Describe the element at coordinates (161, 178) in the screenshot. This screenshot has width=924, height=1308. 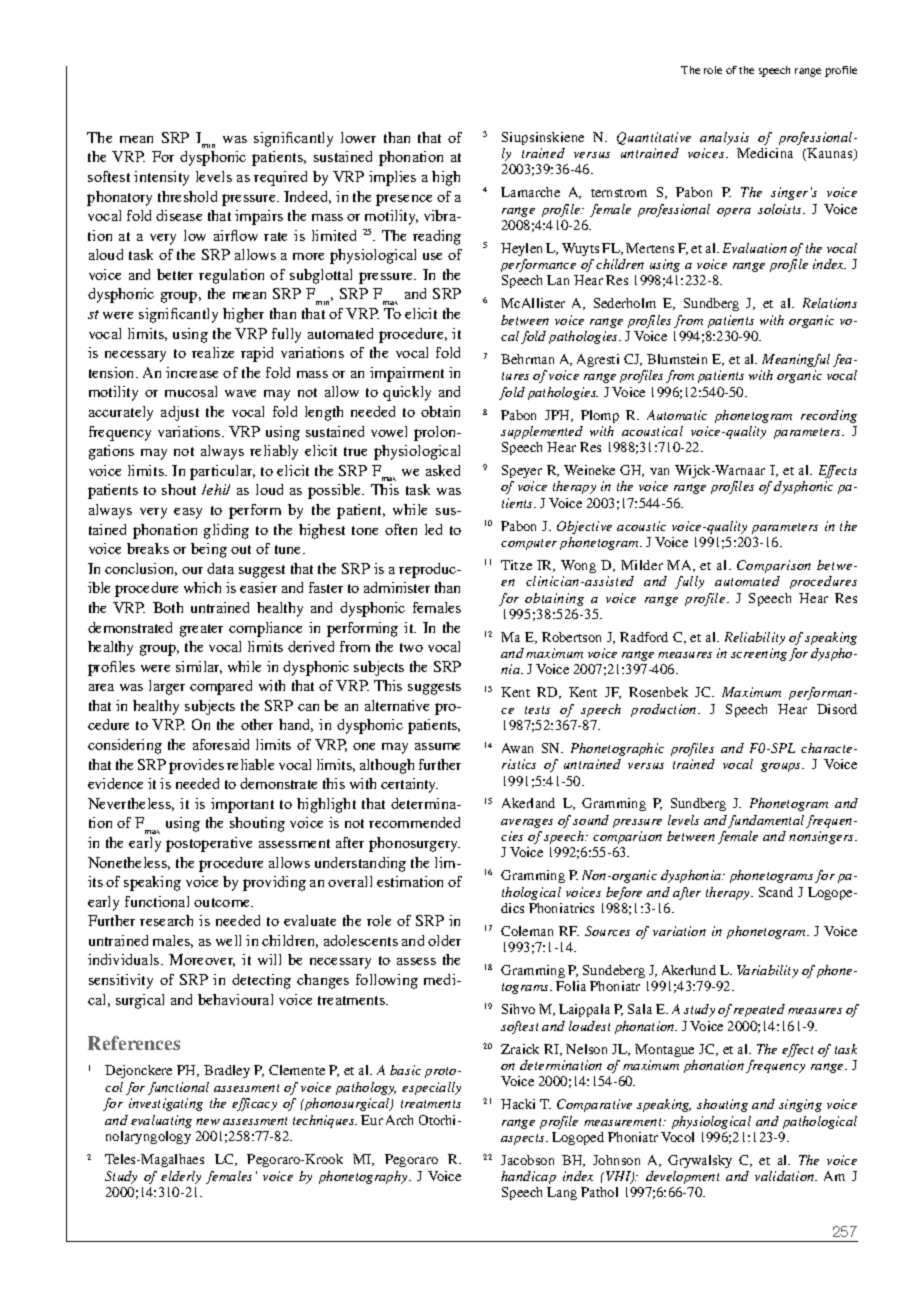
I see `intensity` at that location.
